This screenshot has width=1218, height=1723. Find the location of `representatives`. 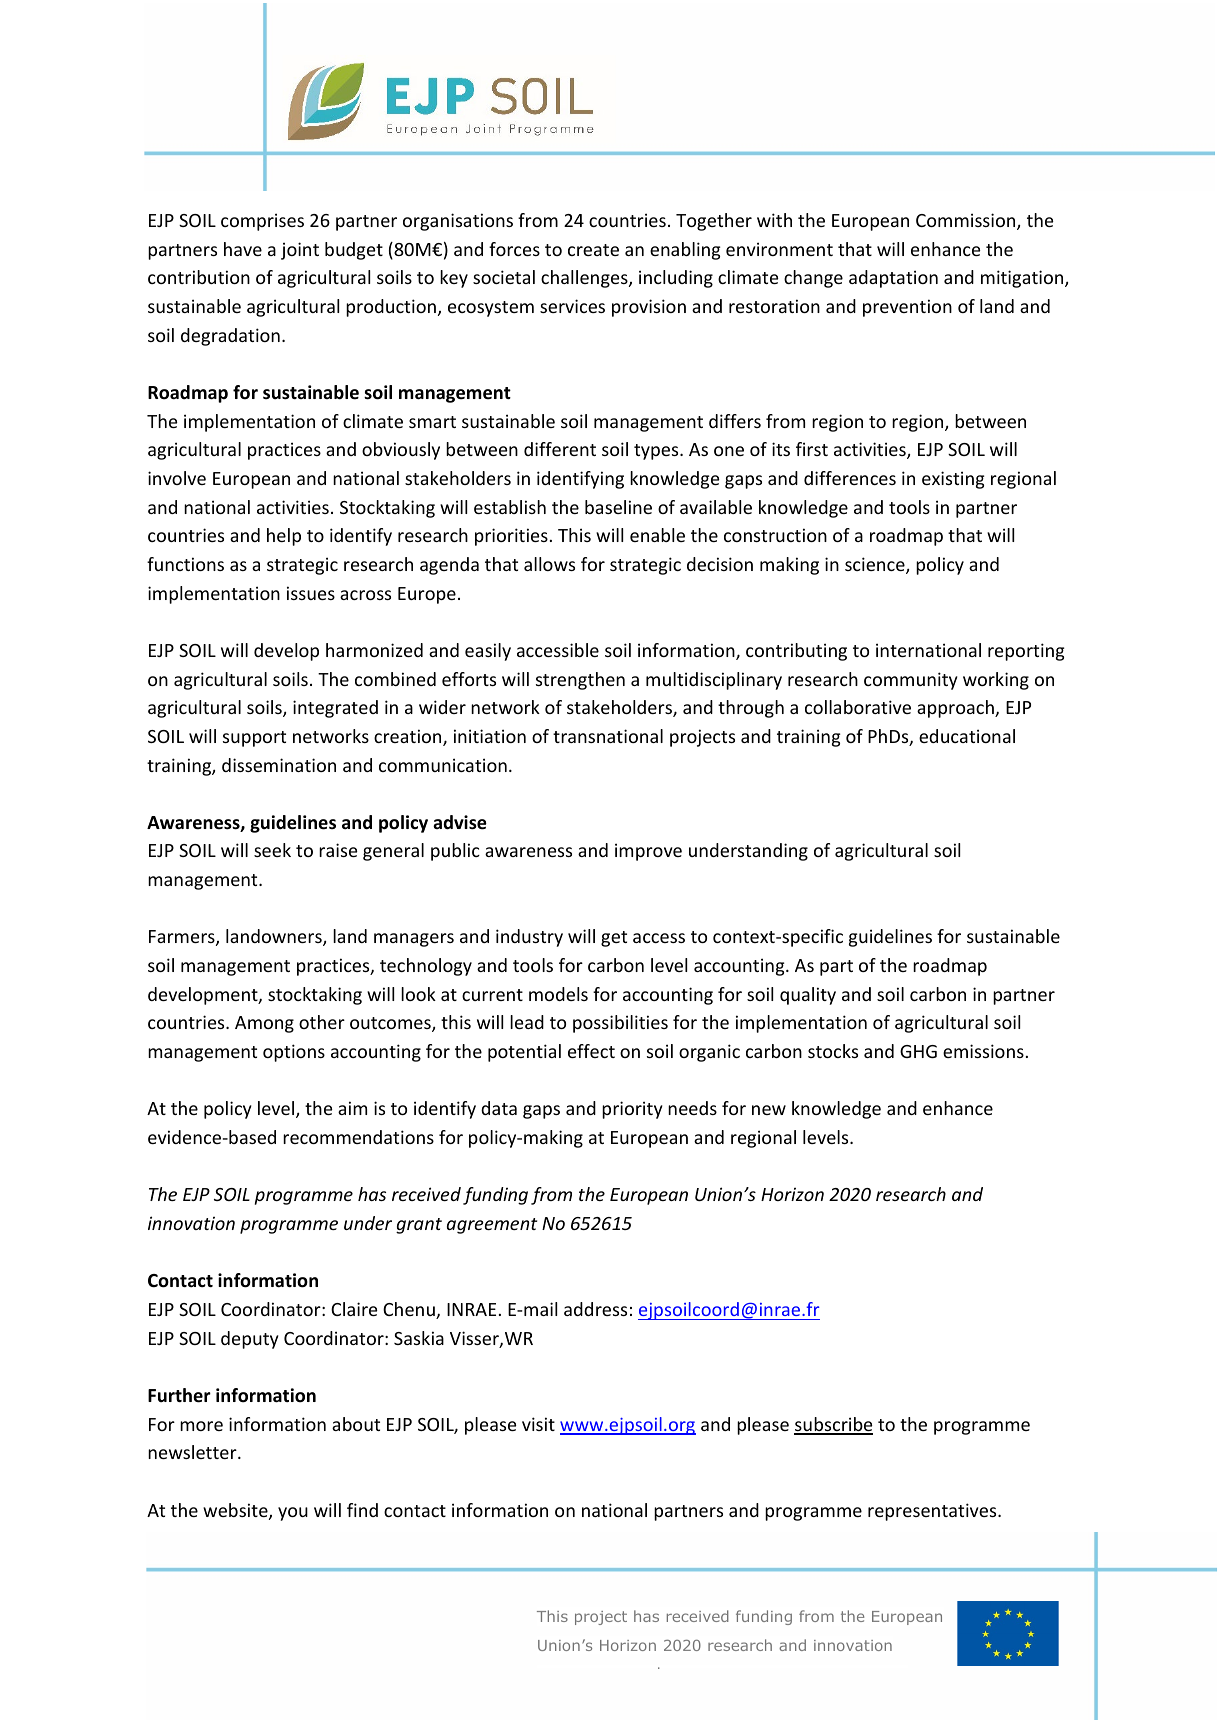

representatives is located at coordinates (933, 1512).
